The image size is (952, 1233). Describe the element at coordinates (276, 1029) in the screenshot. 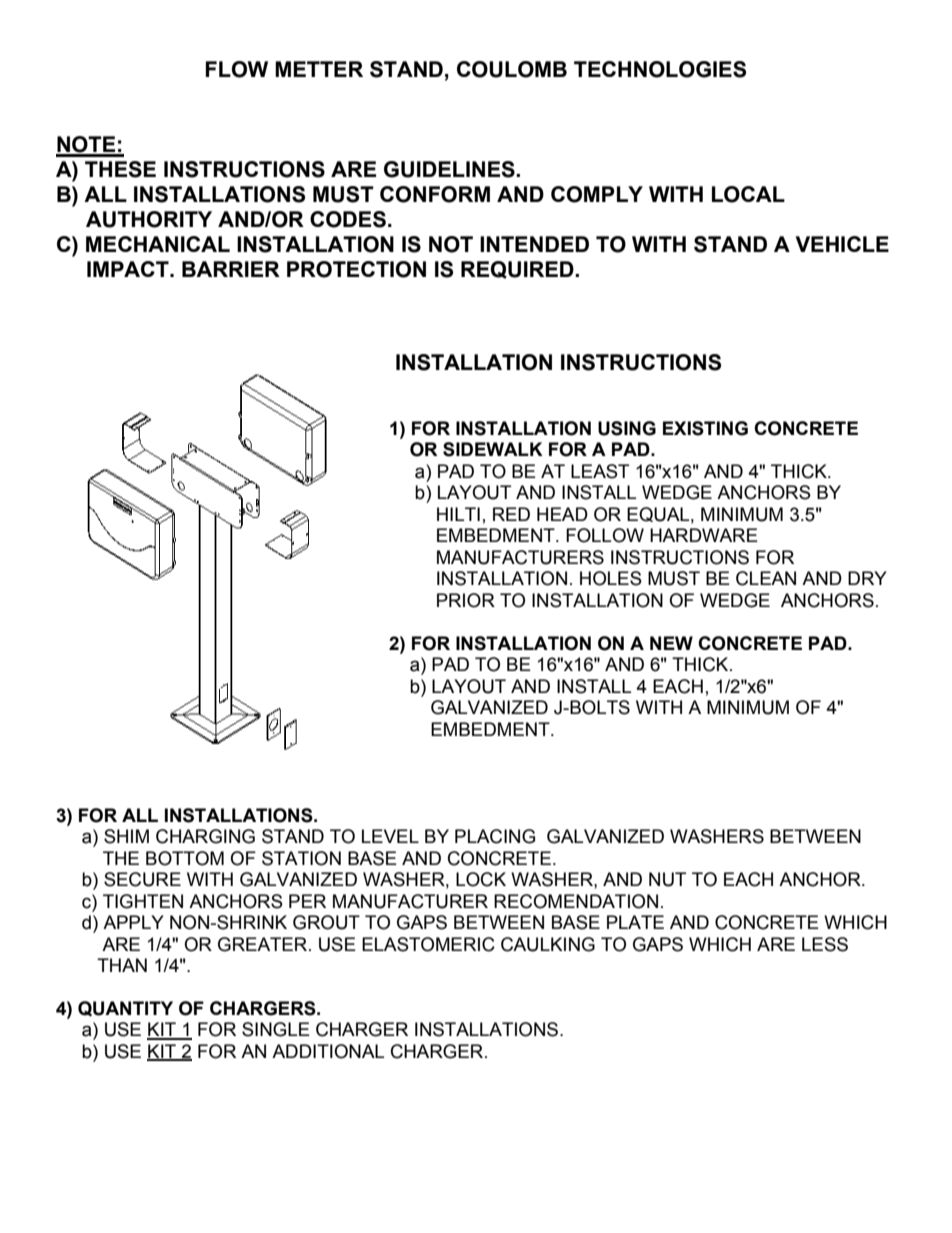

I see `SINGLE` at that location.
